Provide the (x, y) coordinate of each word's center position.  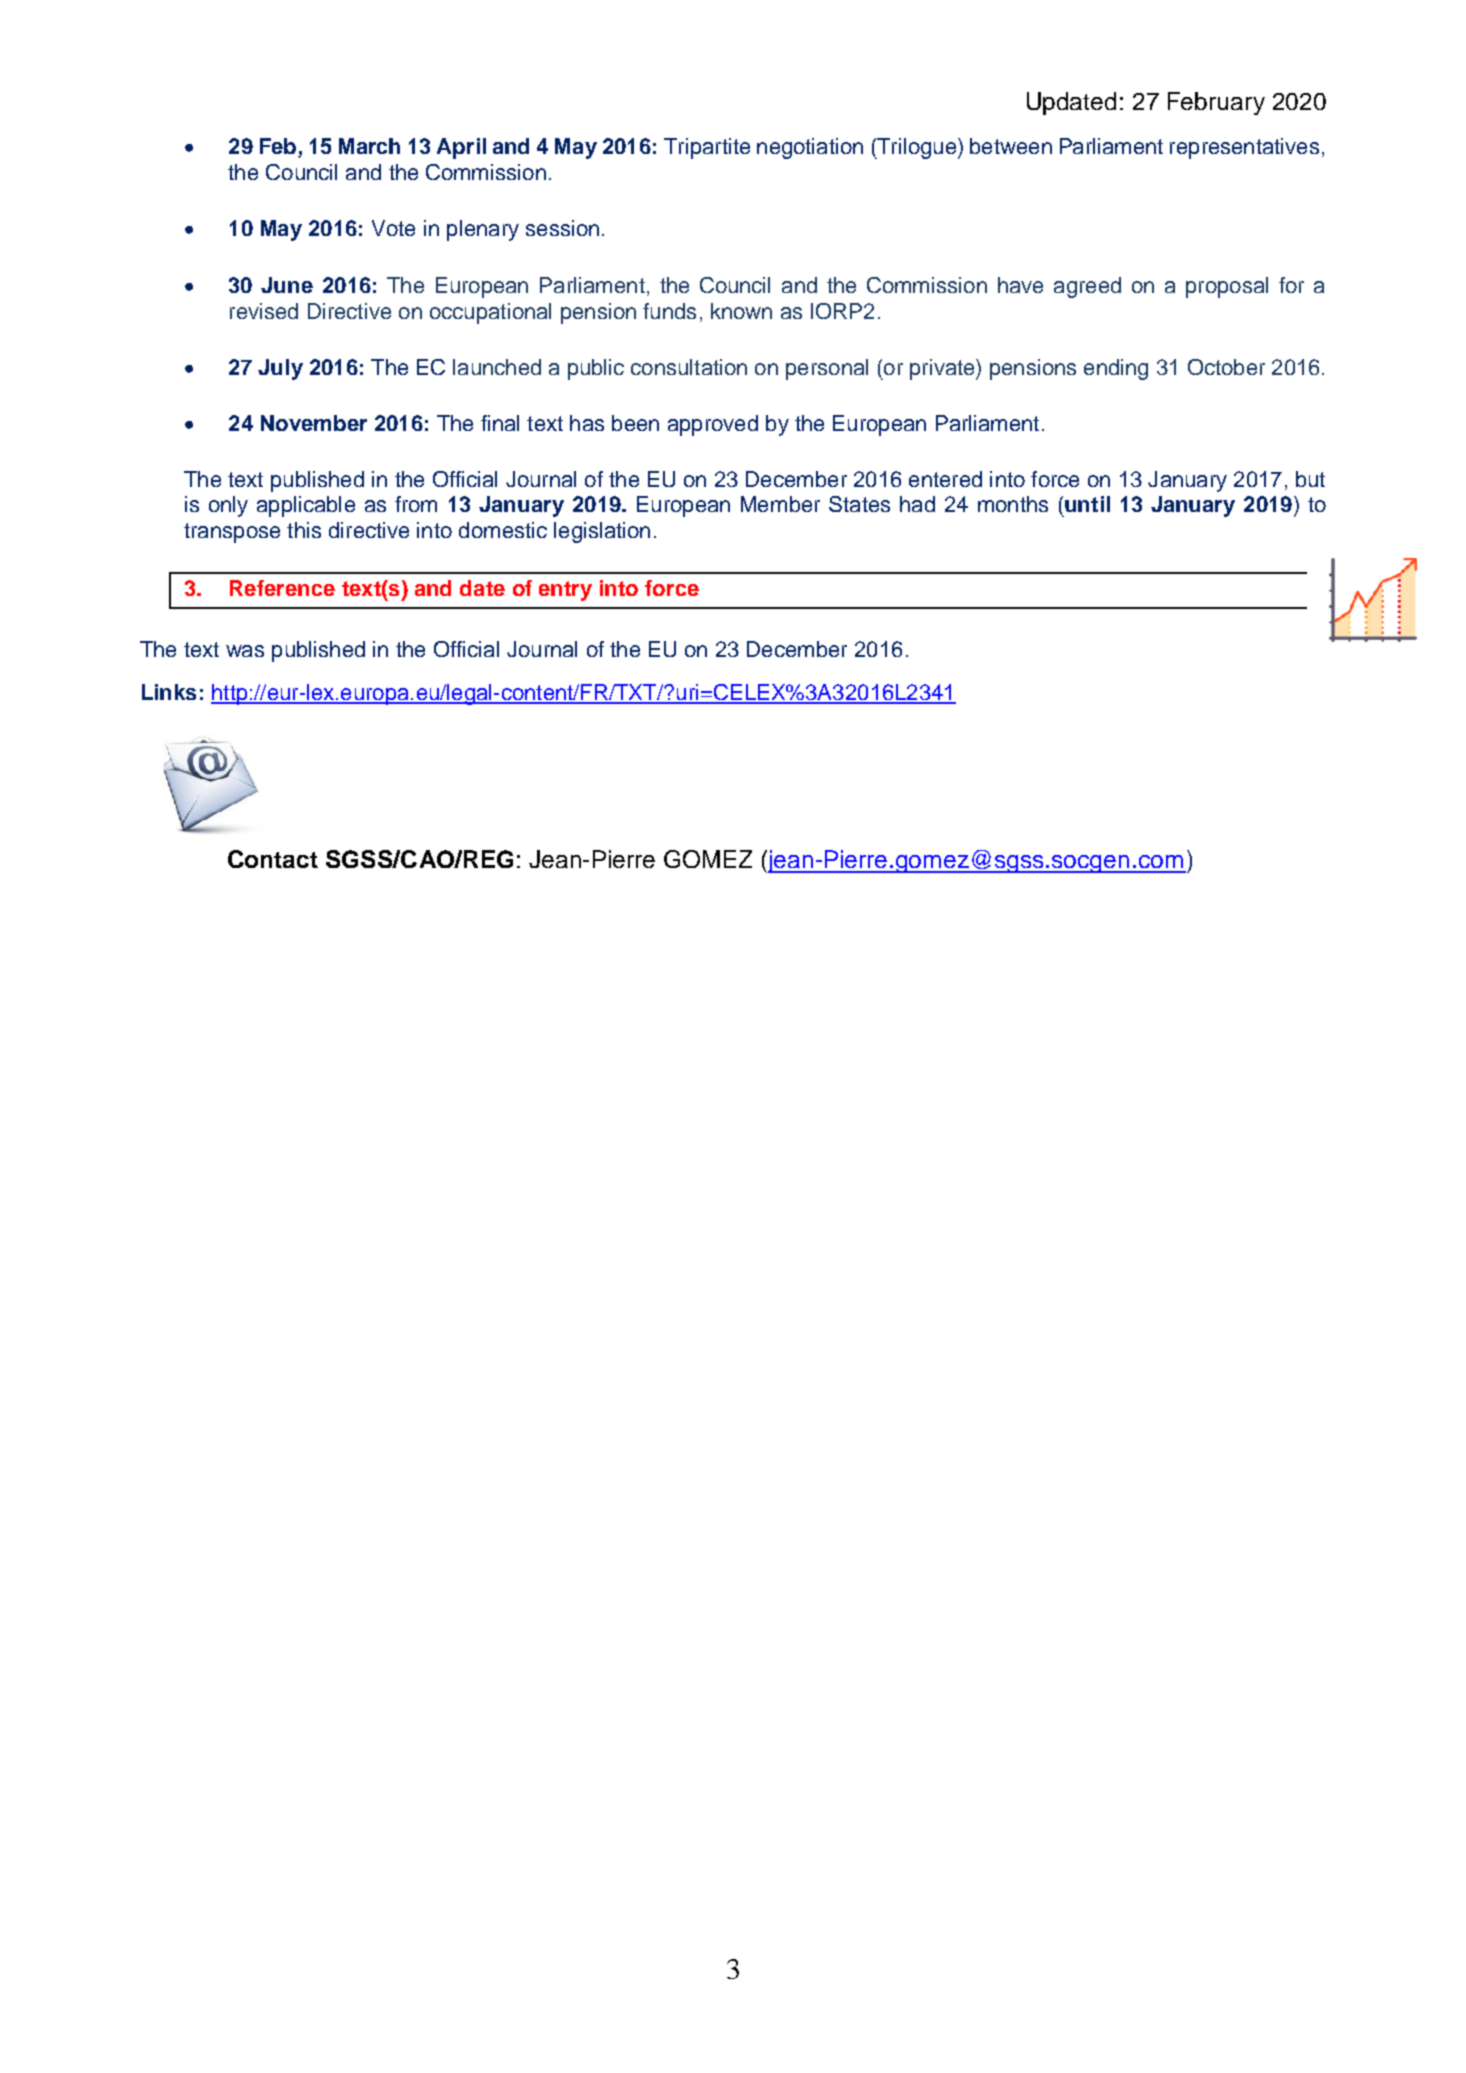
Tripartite (707, 148)
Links (169, 692)
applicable (306, 506)
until (1087, 504)
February (1216, 103)
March (369, 146)
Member (780, 504)
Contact (273, 859)
